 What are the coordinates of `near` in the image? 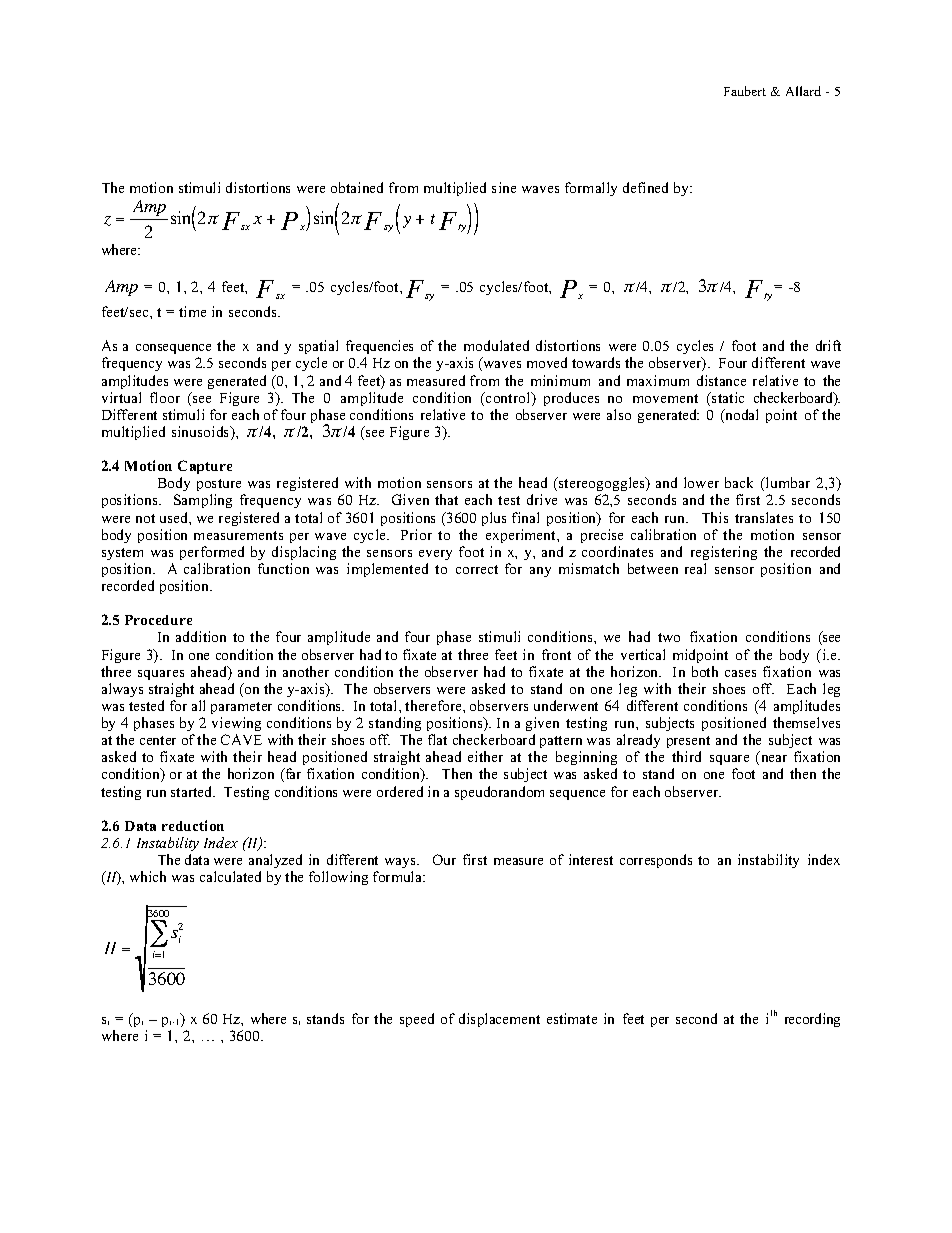 It's located at (774, 758).
